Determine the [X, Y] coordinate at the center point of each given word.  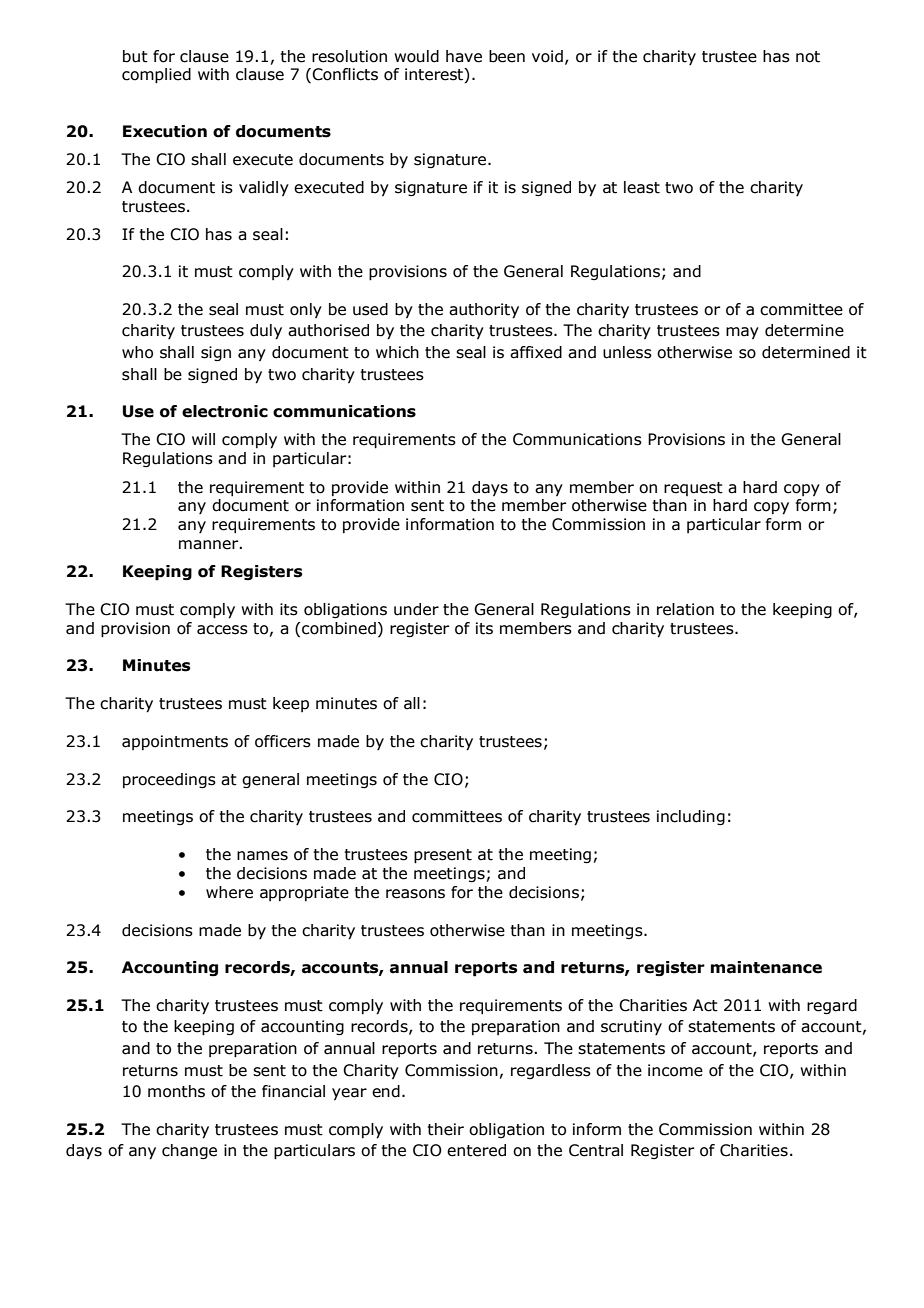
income [675, 1070]
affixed [536, 352]
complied [156, 76]
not [808, 57]
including [691, 817]
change [189, 1151]
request [693, 489]
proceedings [169, 780]
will [203, 439]
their [445, 1129]
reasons [415, 894]
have [464, 56]
